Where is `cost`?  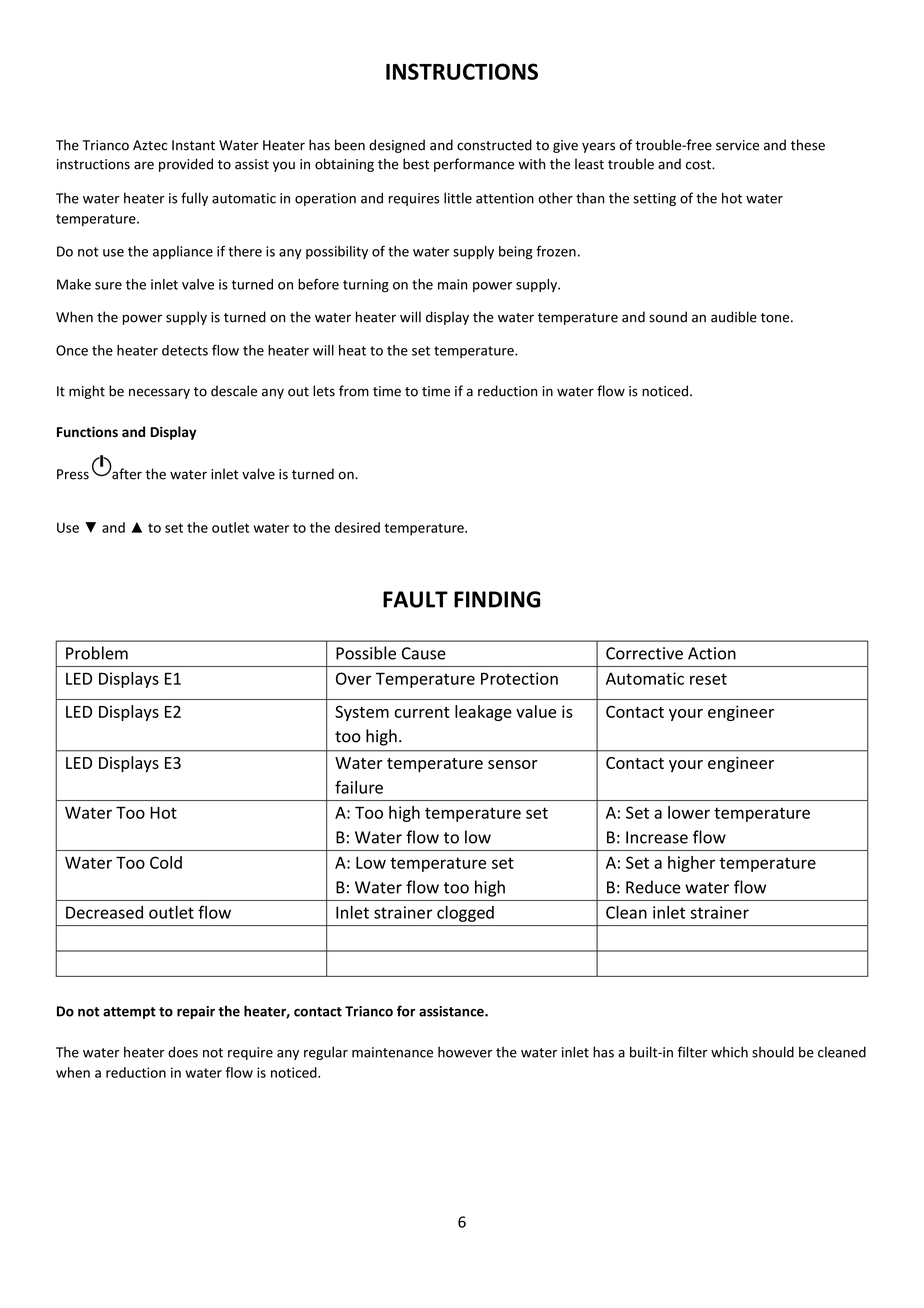 cost is located at coordinates (699, 165).
